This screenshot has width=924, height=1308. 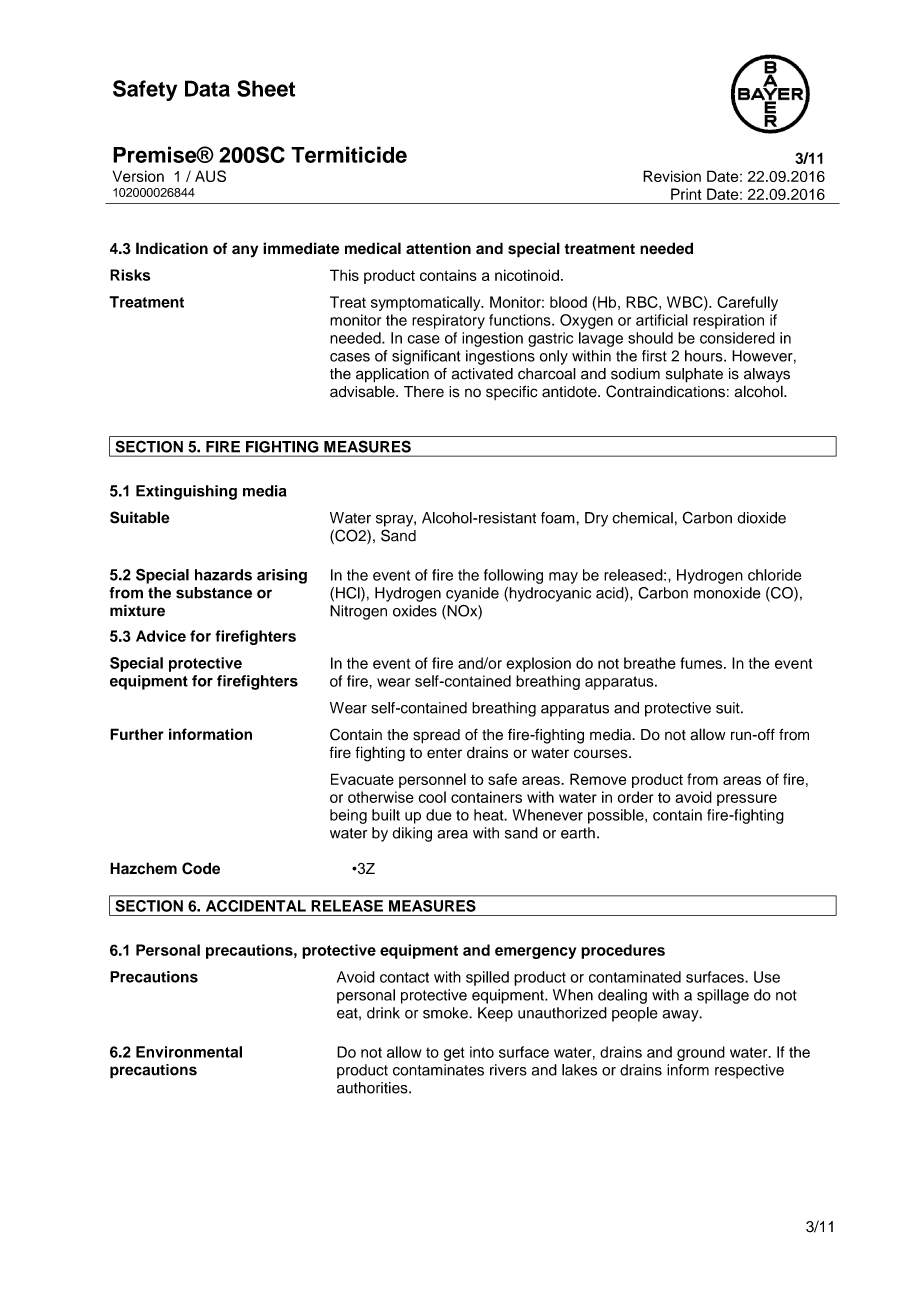 What do you see at coordinates (701, 1053) in the screenshot?
I see `ground` at bounding box center [701, 1053].
